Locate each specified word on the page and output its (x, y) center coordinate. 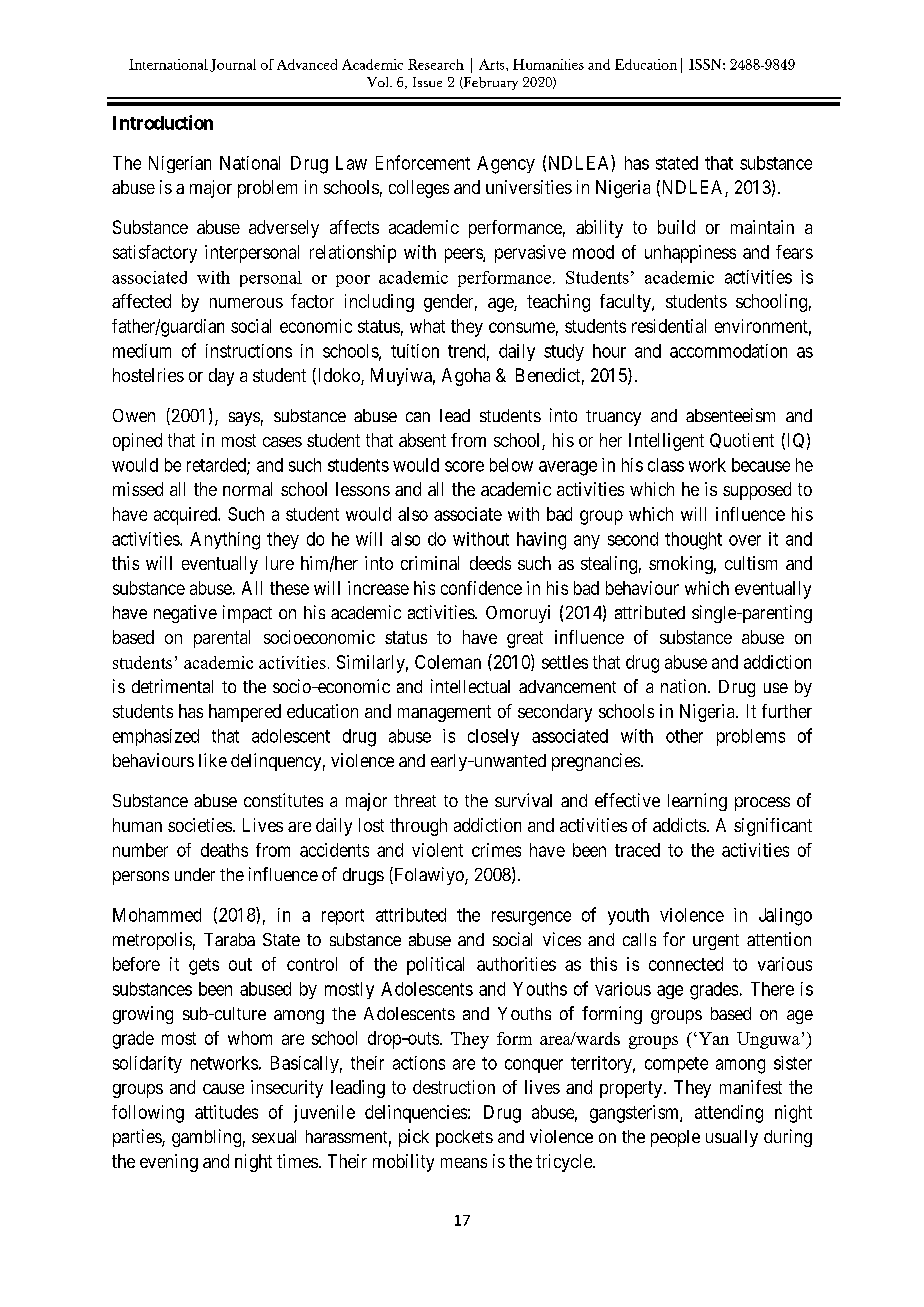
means (464, 1163)
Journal (233, 65)
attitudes (226, 1112)
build (676, 227)
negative (185, 614)
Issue (427, 82)
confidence (481, 588)
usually (732, 1138)
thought (693, 541)
